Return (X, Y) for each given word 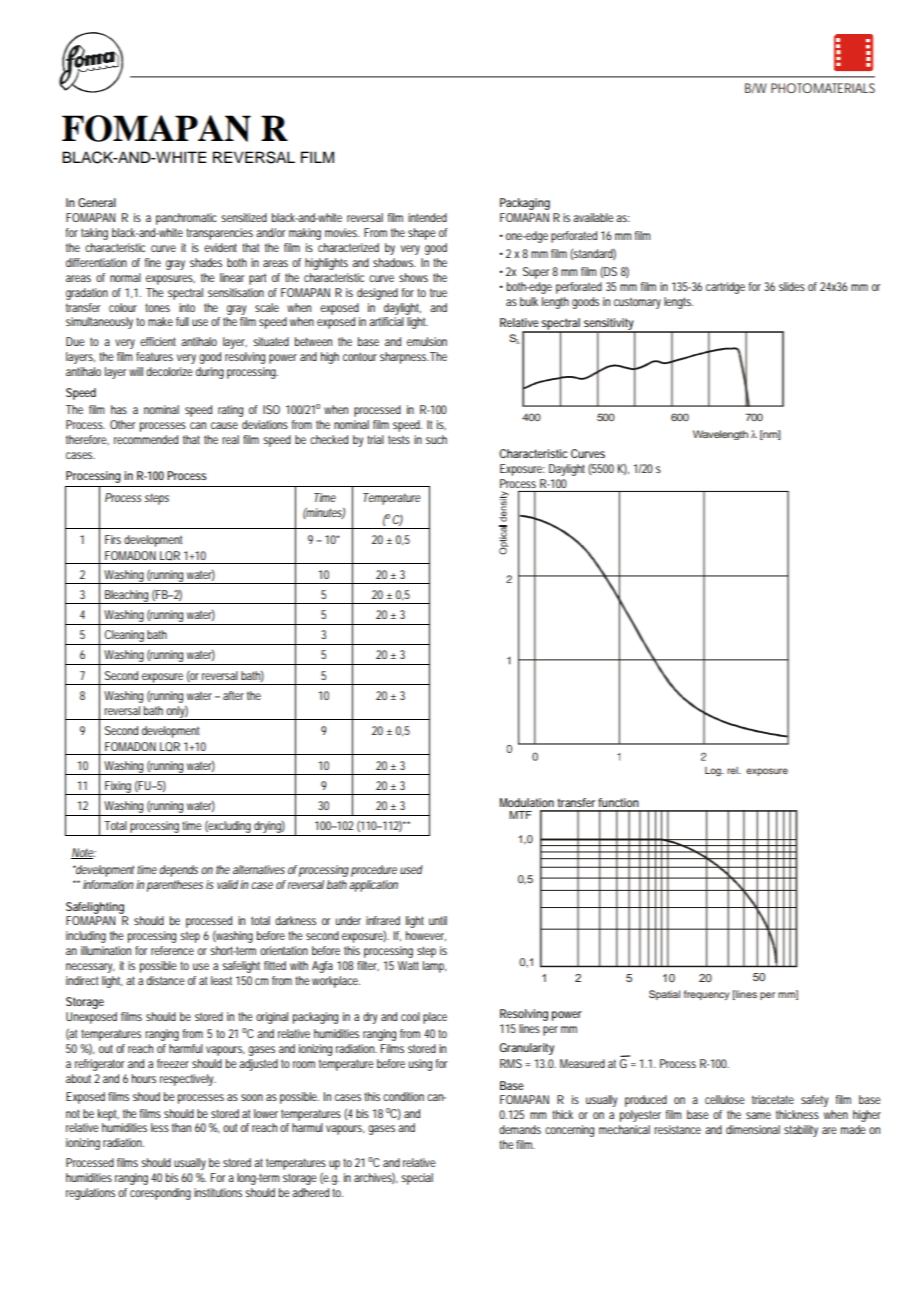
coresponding (160, 1194)
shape (422, 234)
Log (714, 772)
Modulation (527, 802)
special (417, 1179)
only (177, 712)
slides (792, 286)
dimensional (753, 1129)
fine (153, 262)
